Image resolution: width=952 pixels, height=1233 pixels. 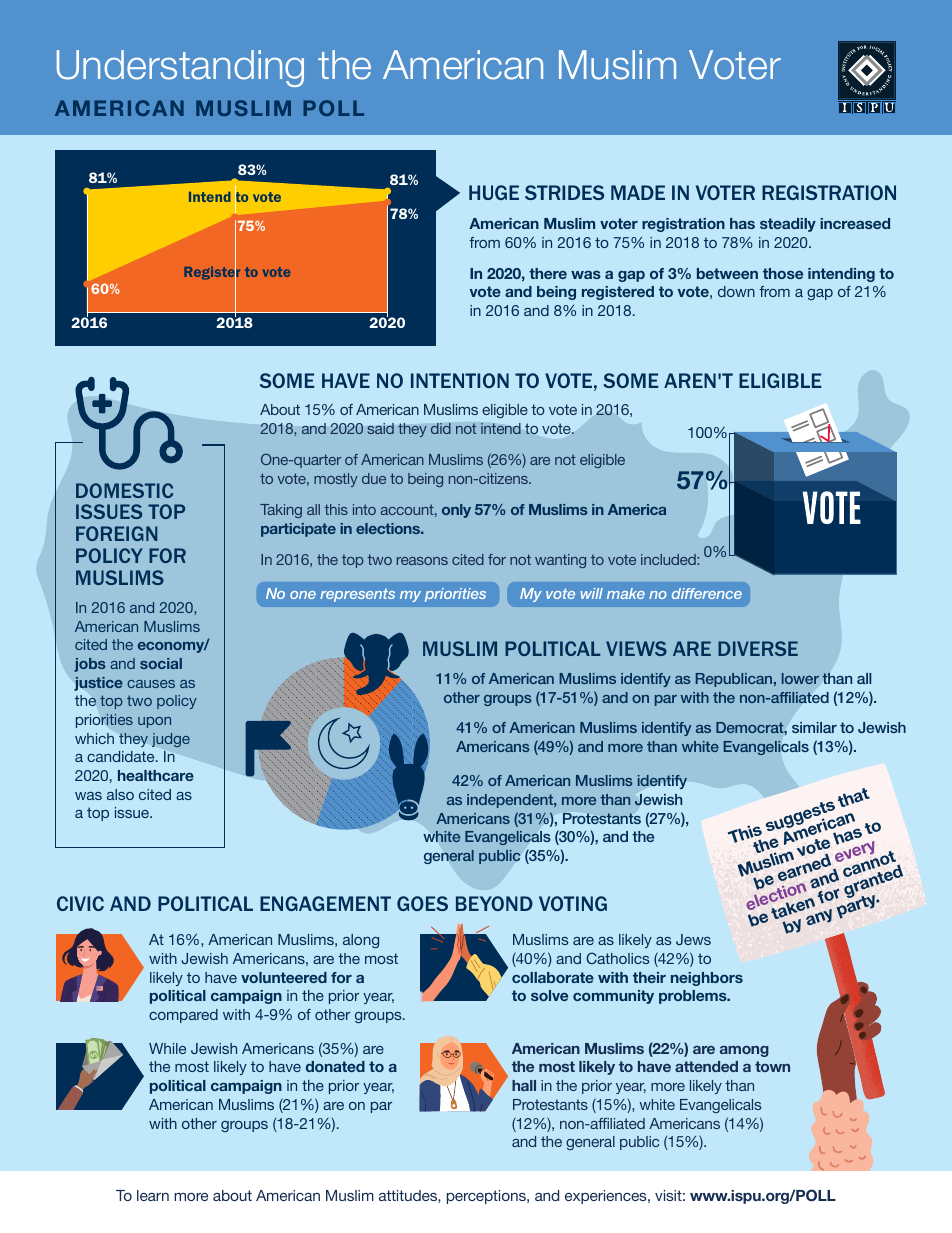 What do you see at coordinates (758, 648) in the screenshot?
I see `DIVERSE` at bounding box center [758, 648].
